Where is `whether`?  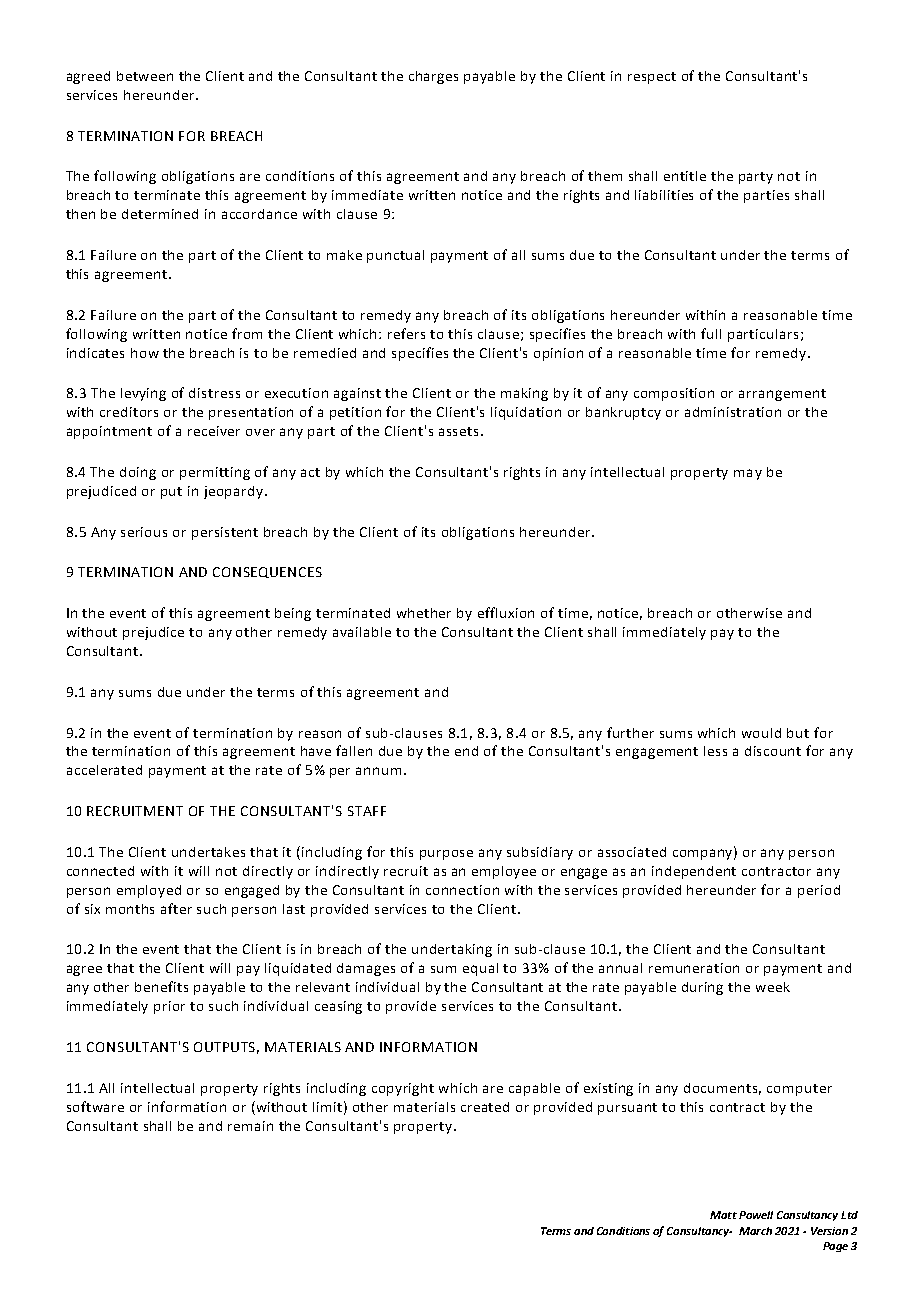 whether is located at coordinates (424, 613).
